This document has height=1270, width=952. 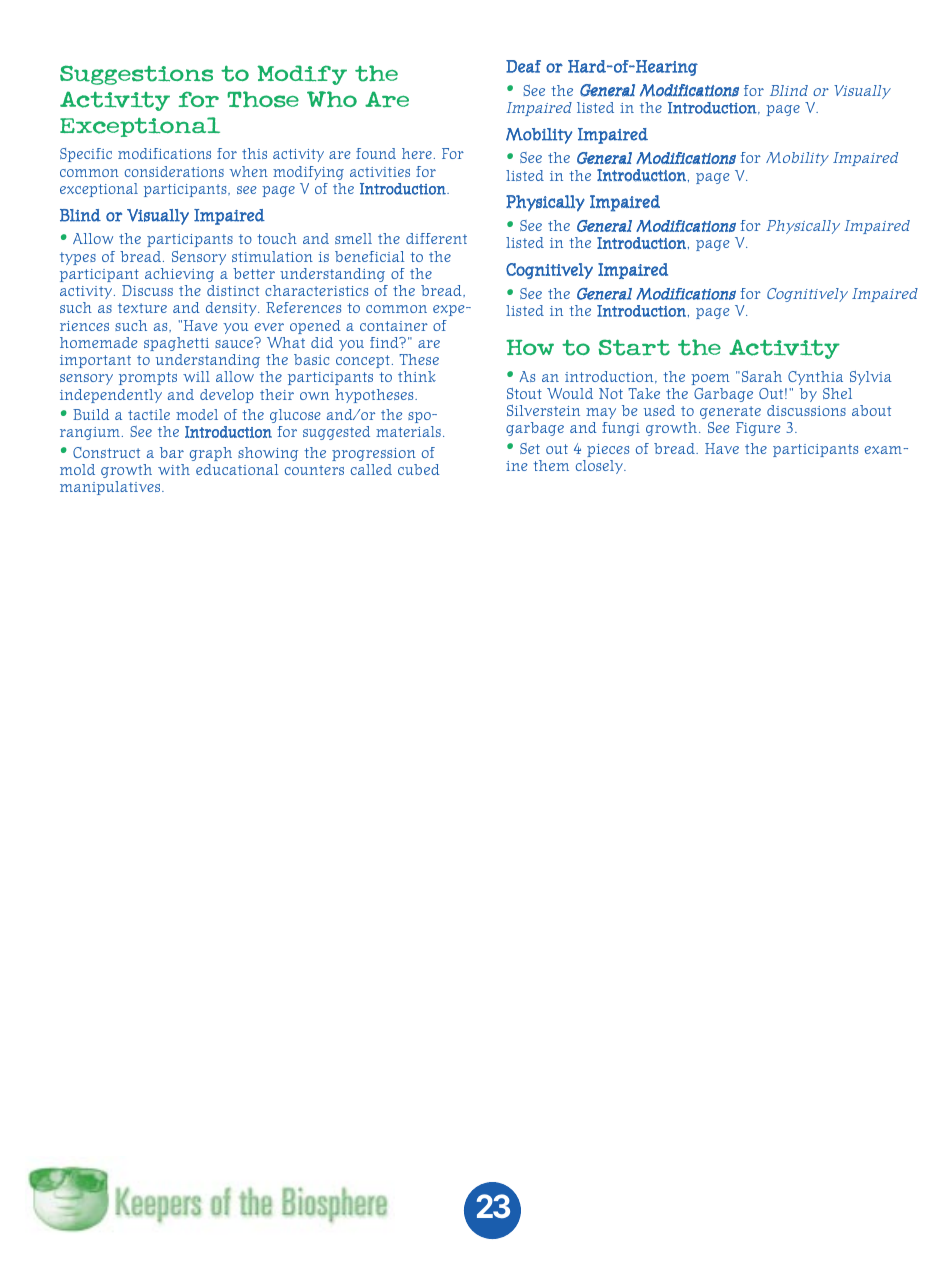 I want to click on touch, so click(x=277, y=238).
